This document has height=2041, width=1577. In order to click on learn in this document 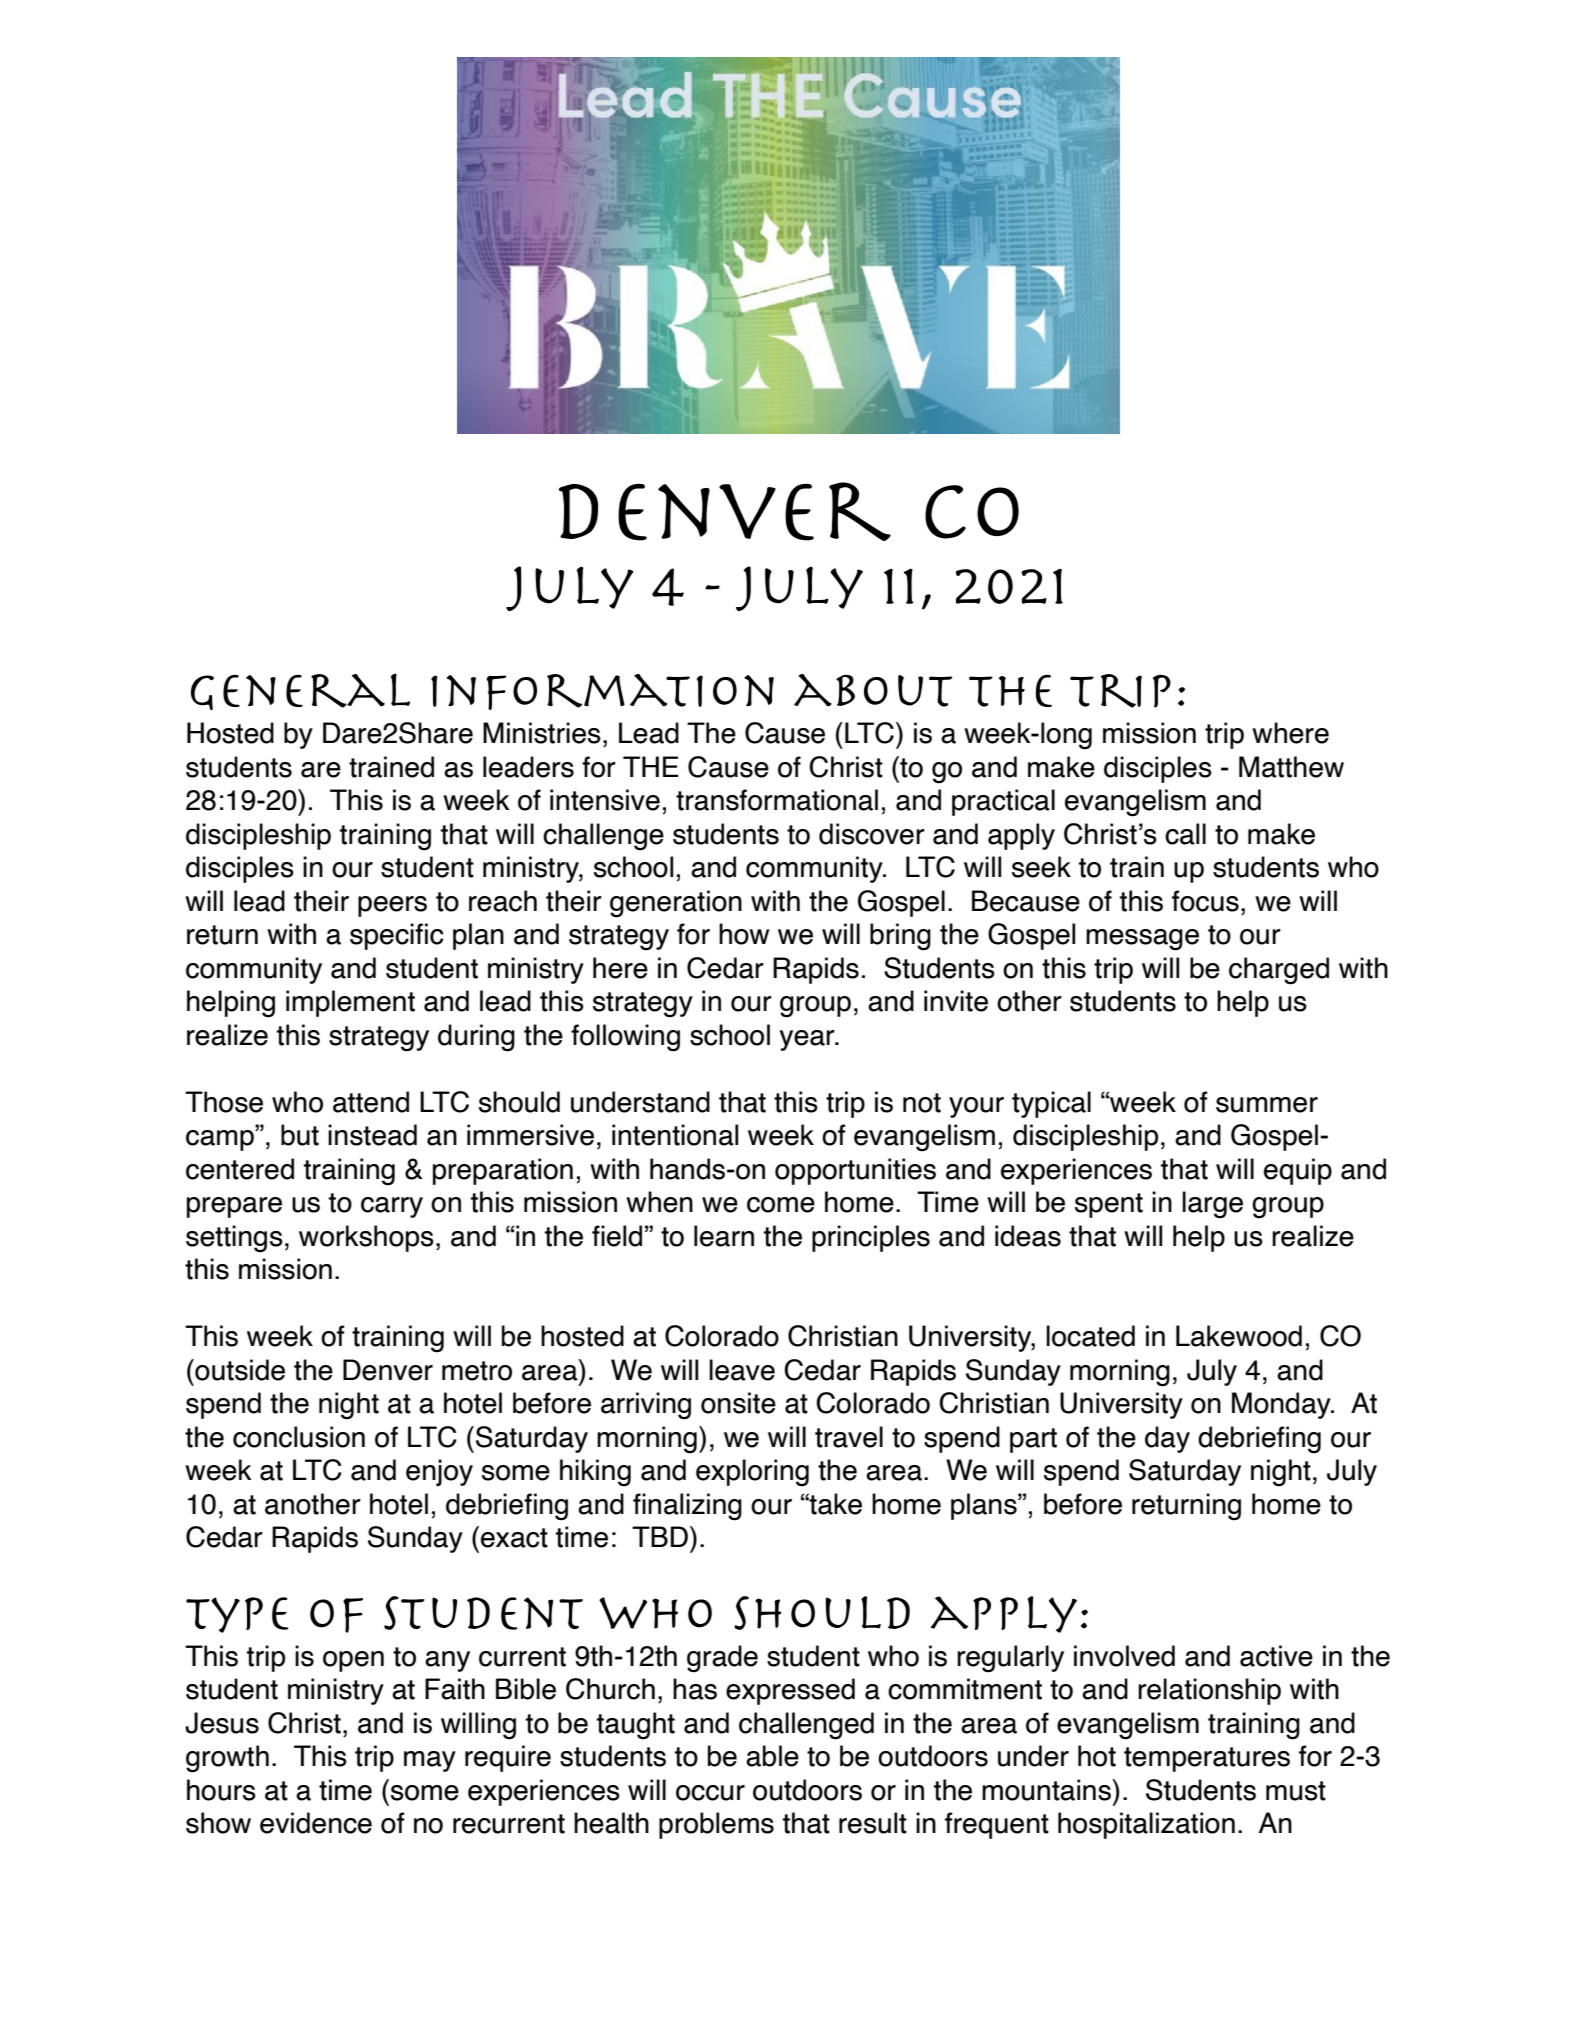, I will do `click(724, 1236)`.
